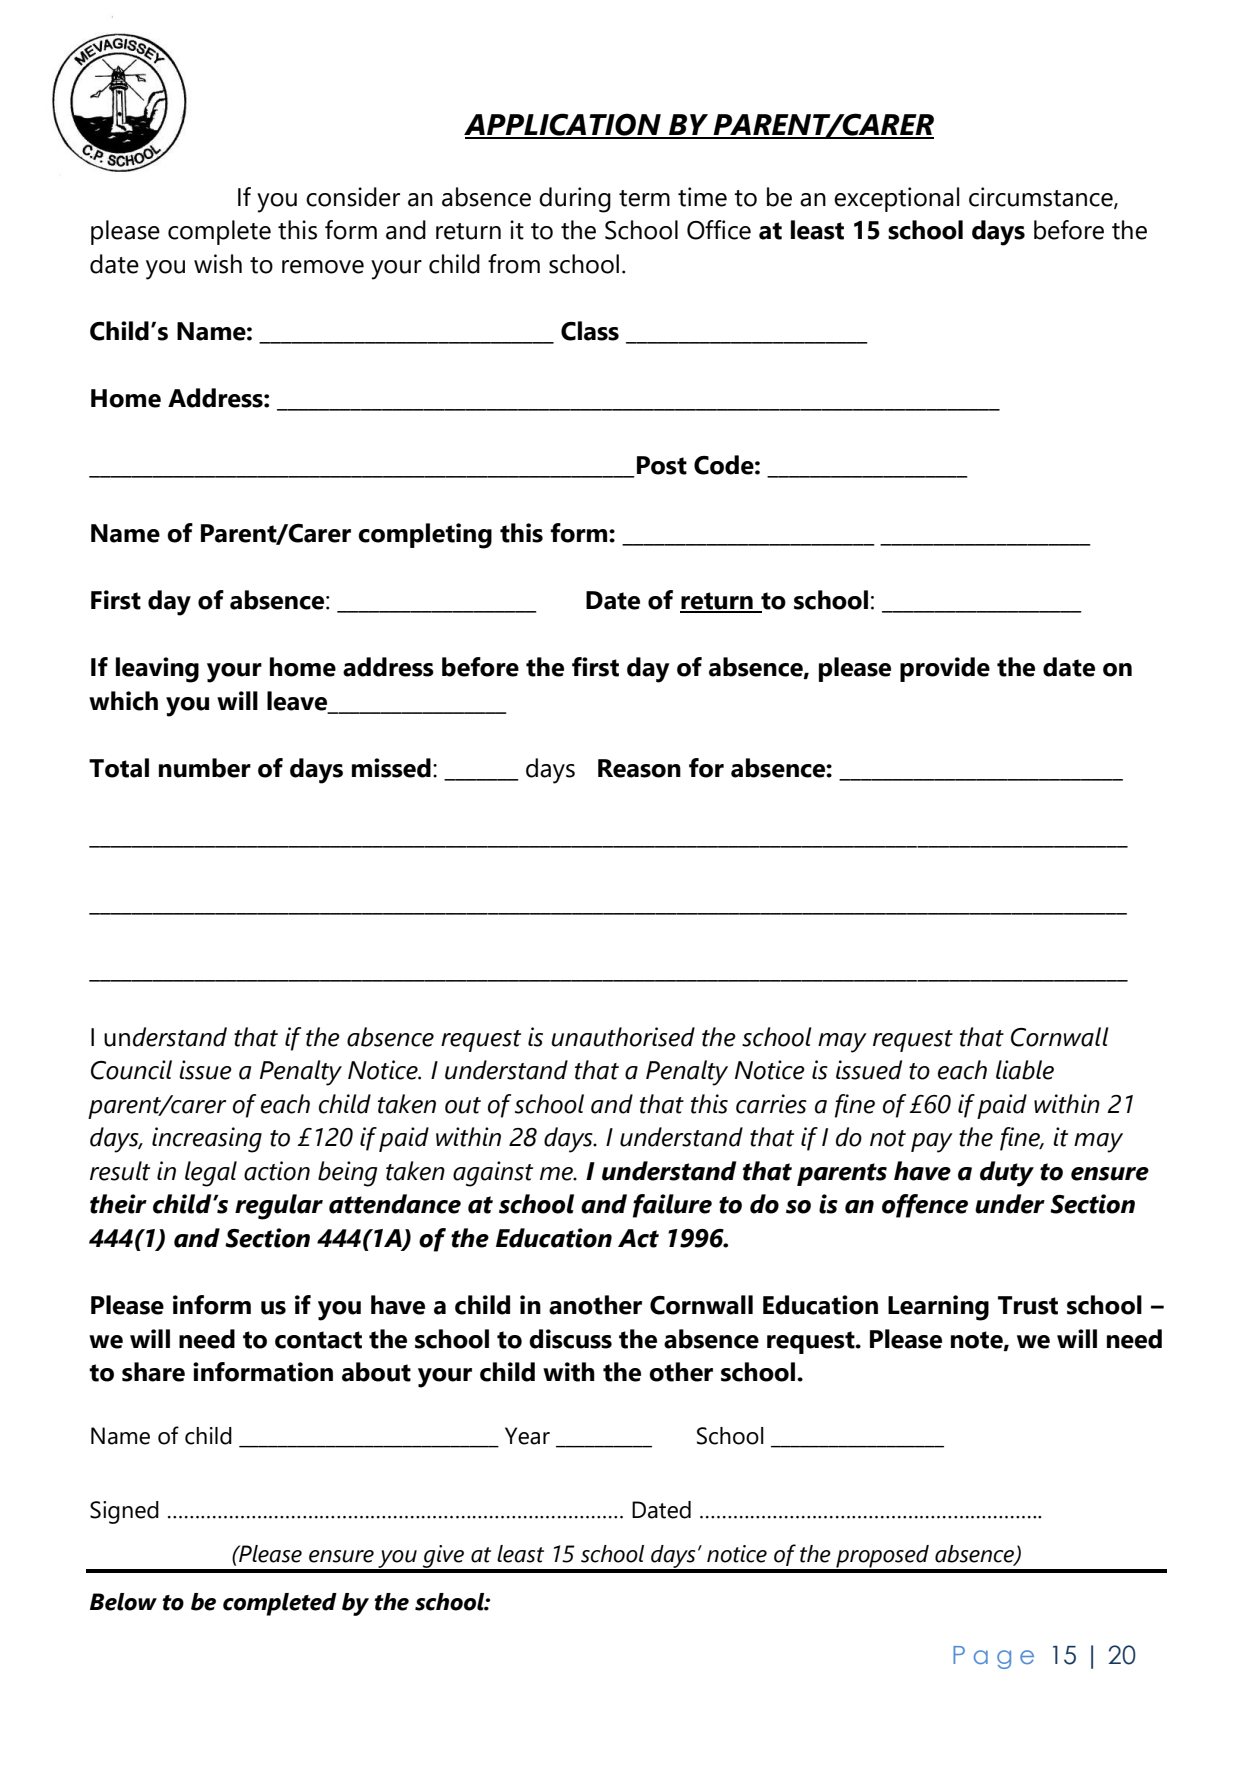 The image size is (1253, 1772). Describe the element at coordinates (945, 669) in the screenshot. I see `provide` at that location.
